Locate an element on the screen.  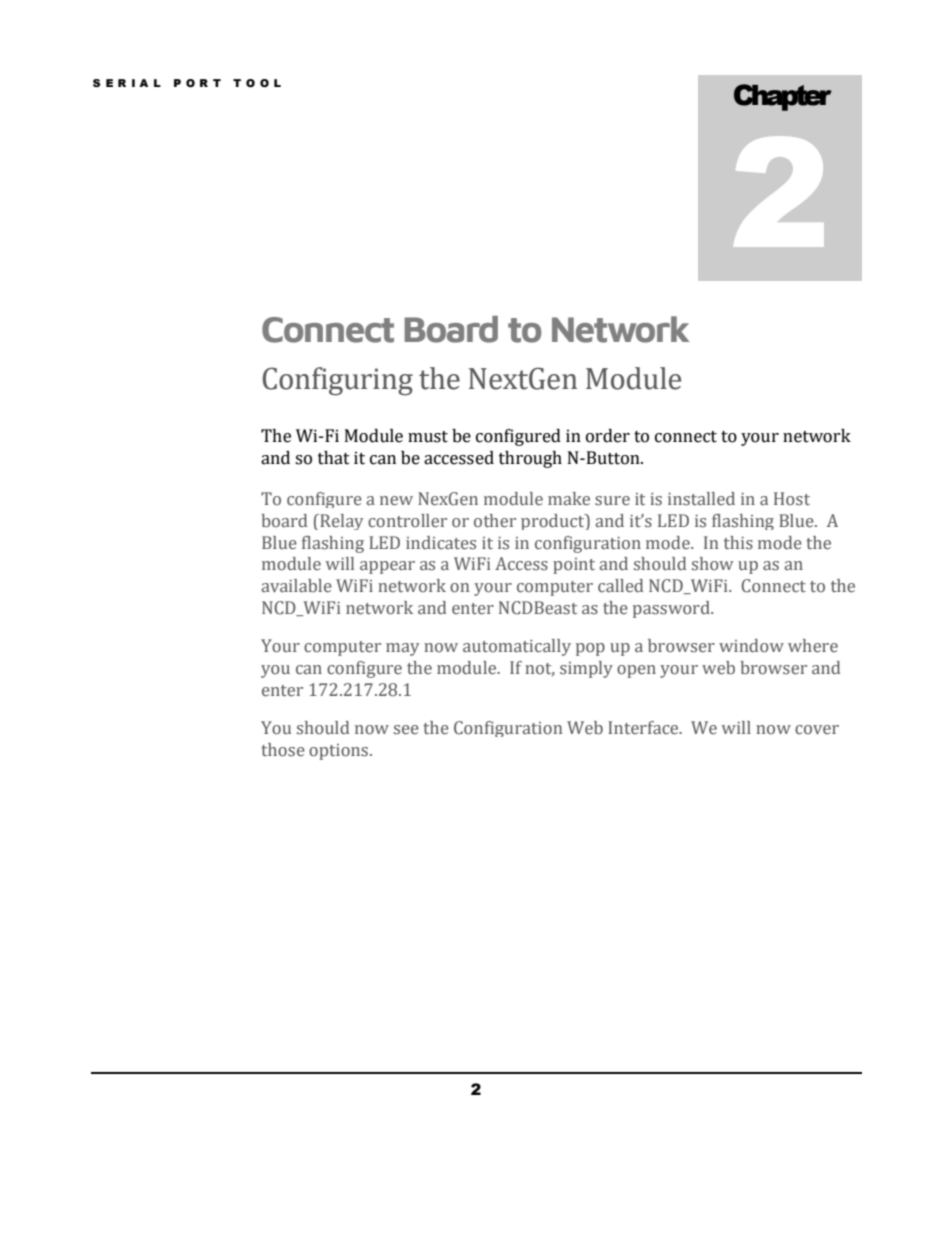
options is located at coordinates (340, 752).
